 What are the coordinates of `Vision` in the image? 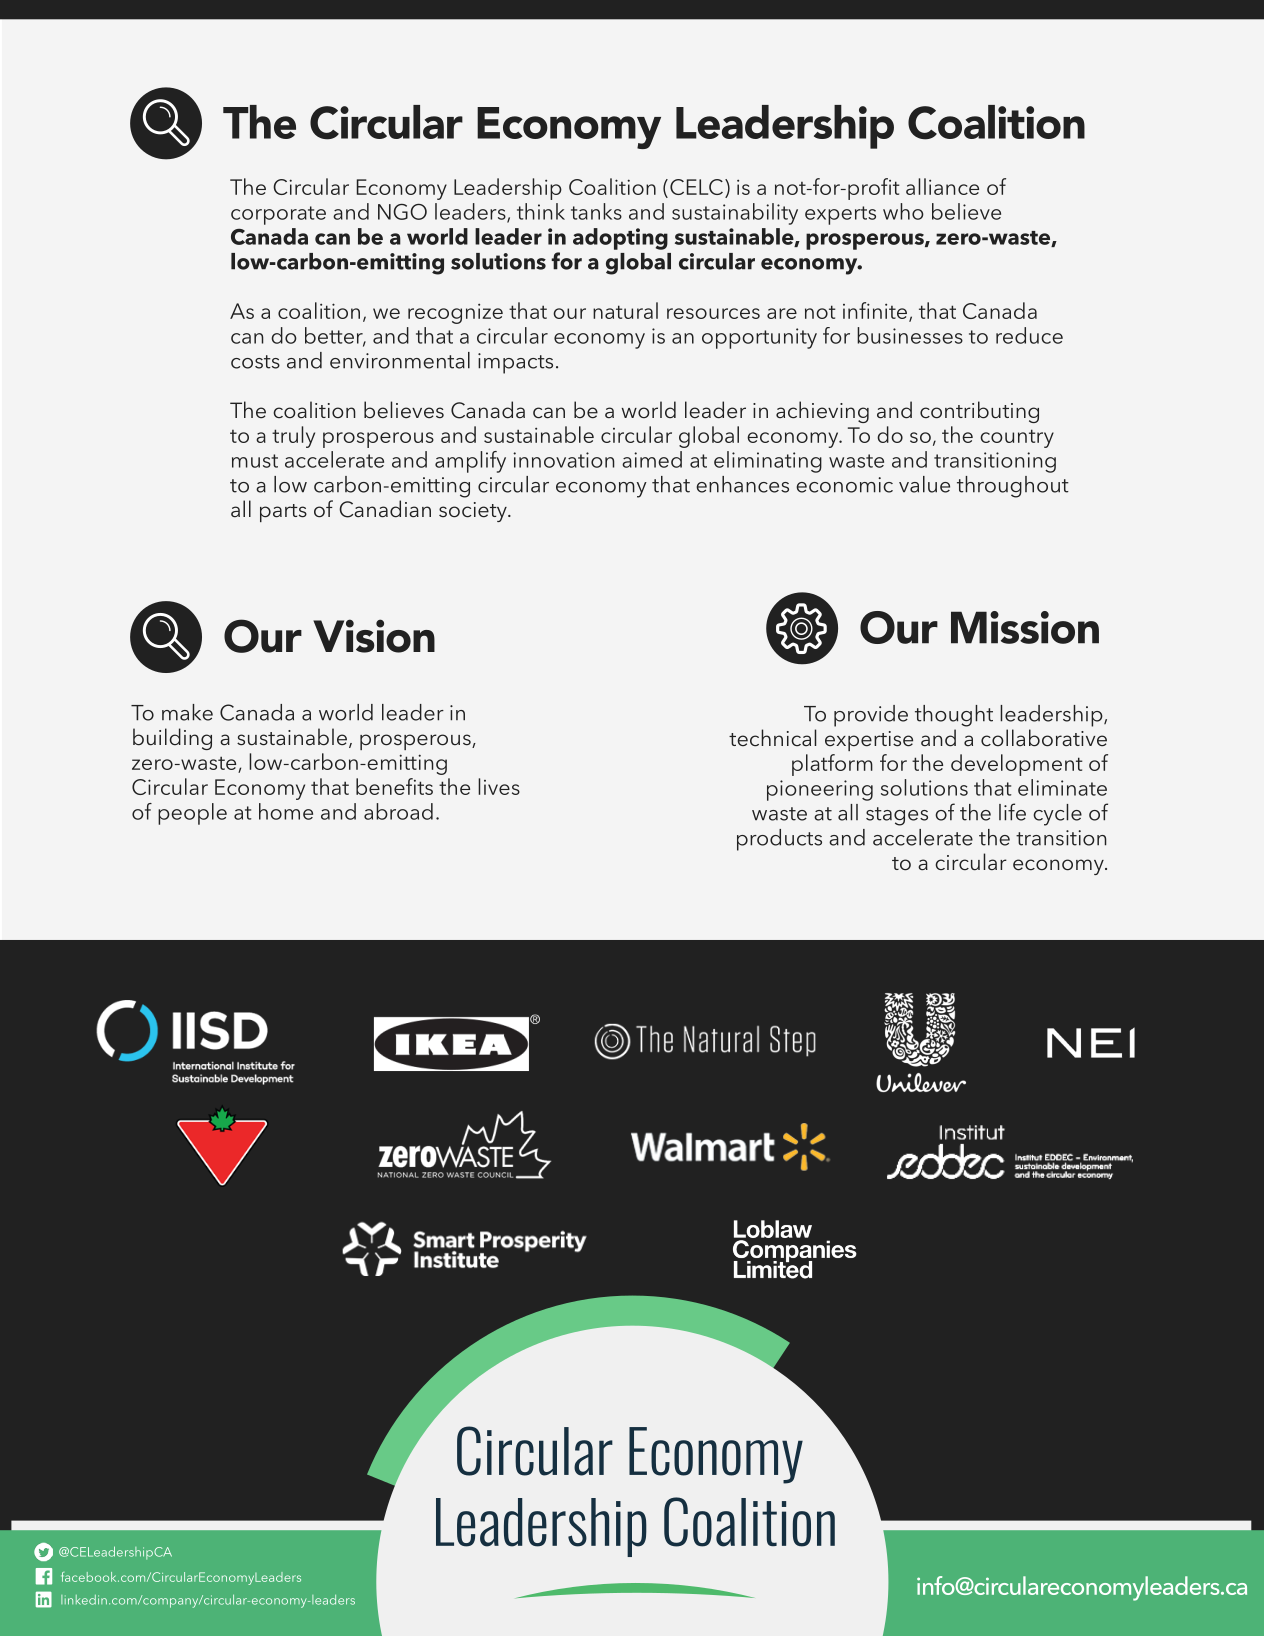 It's located at (374, 636).
